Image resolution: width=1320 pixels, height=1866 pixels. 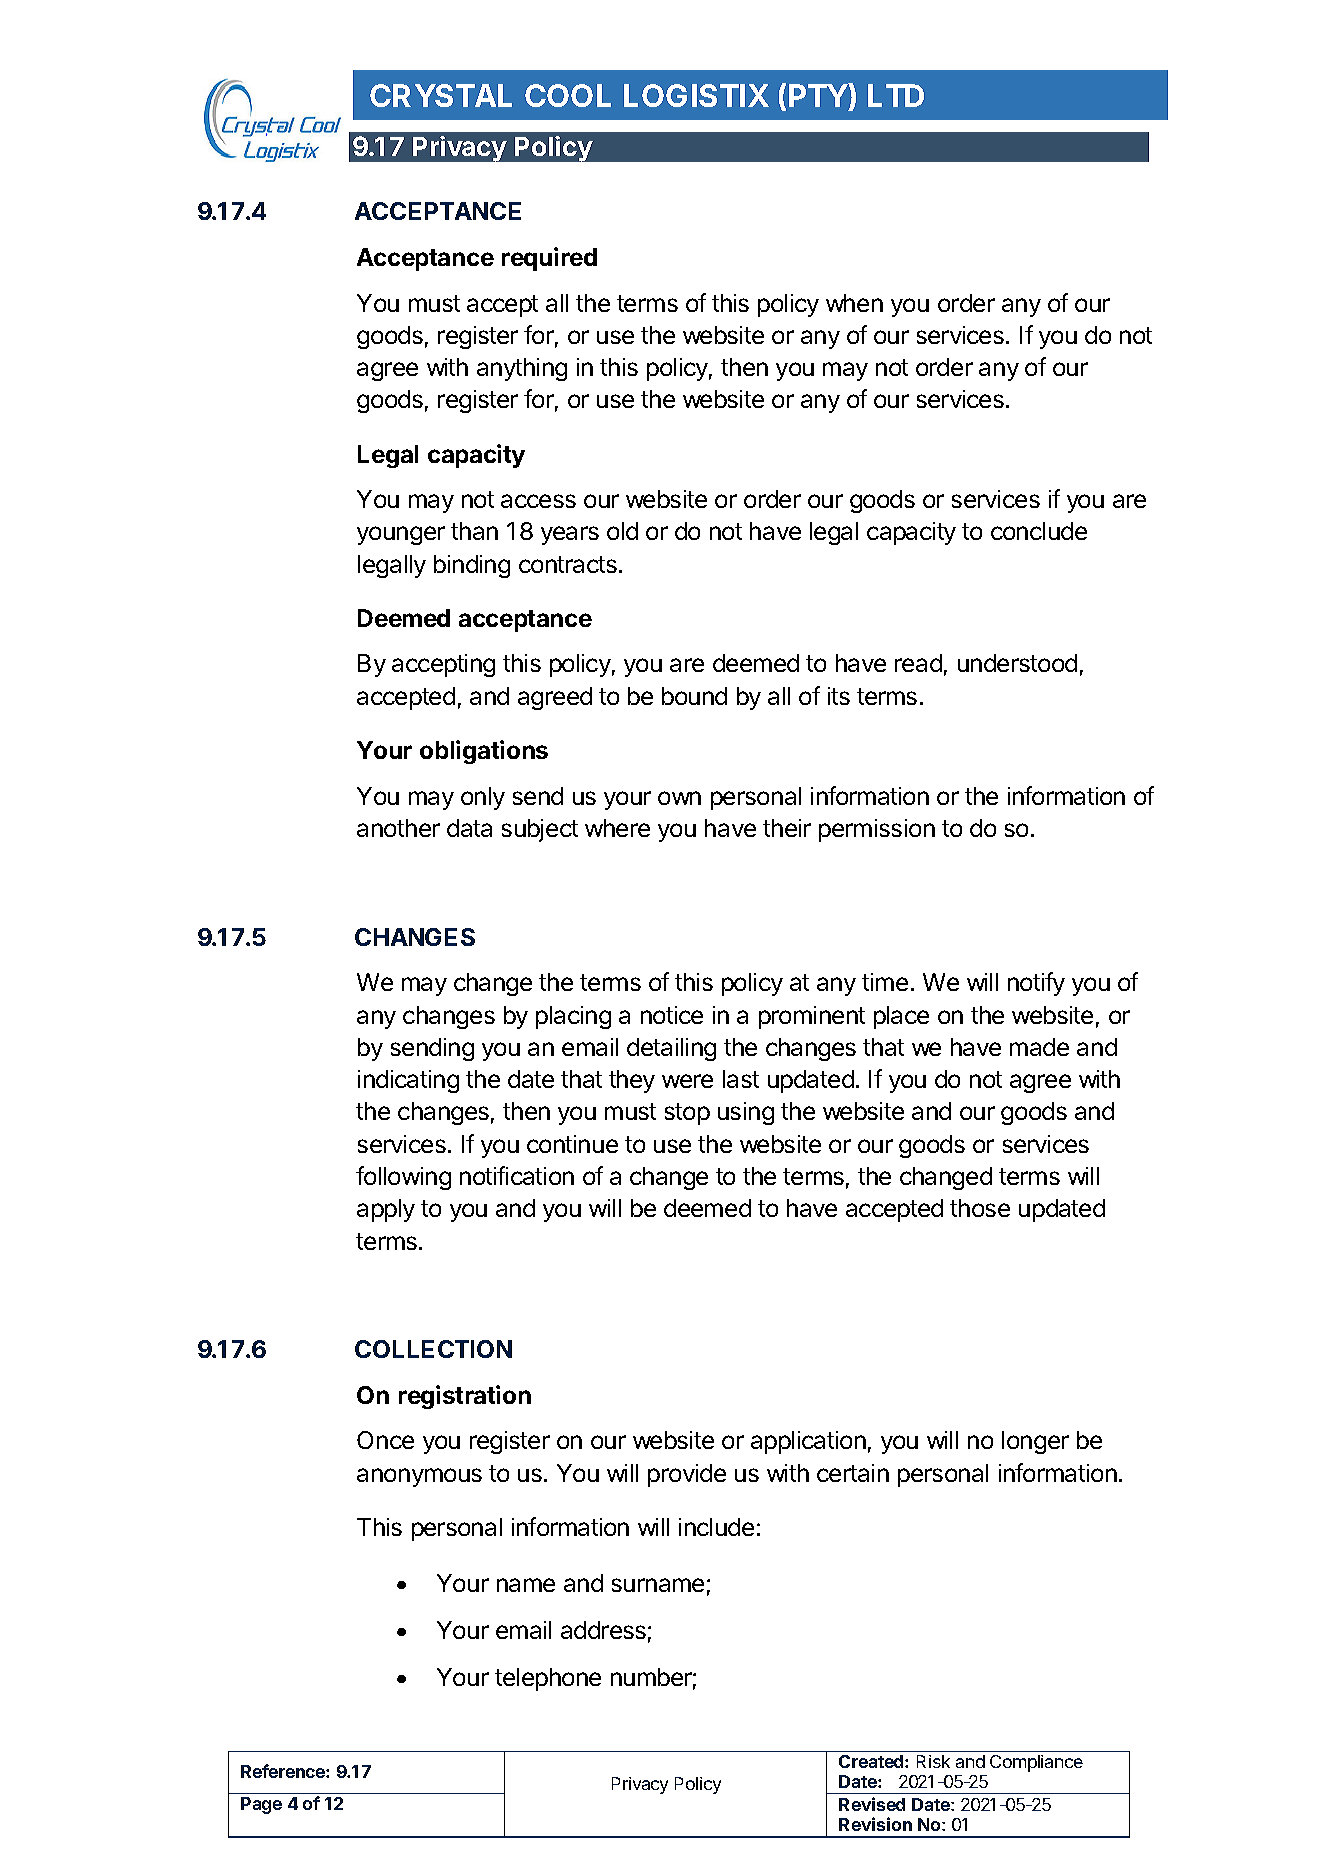 I want to click on required, so click(x=549, y=259).
